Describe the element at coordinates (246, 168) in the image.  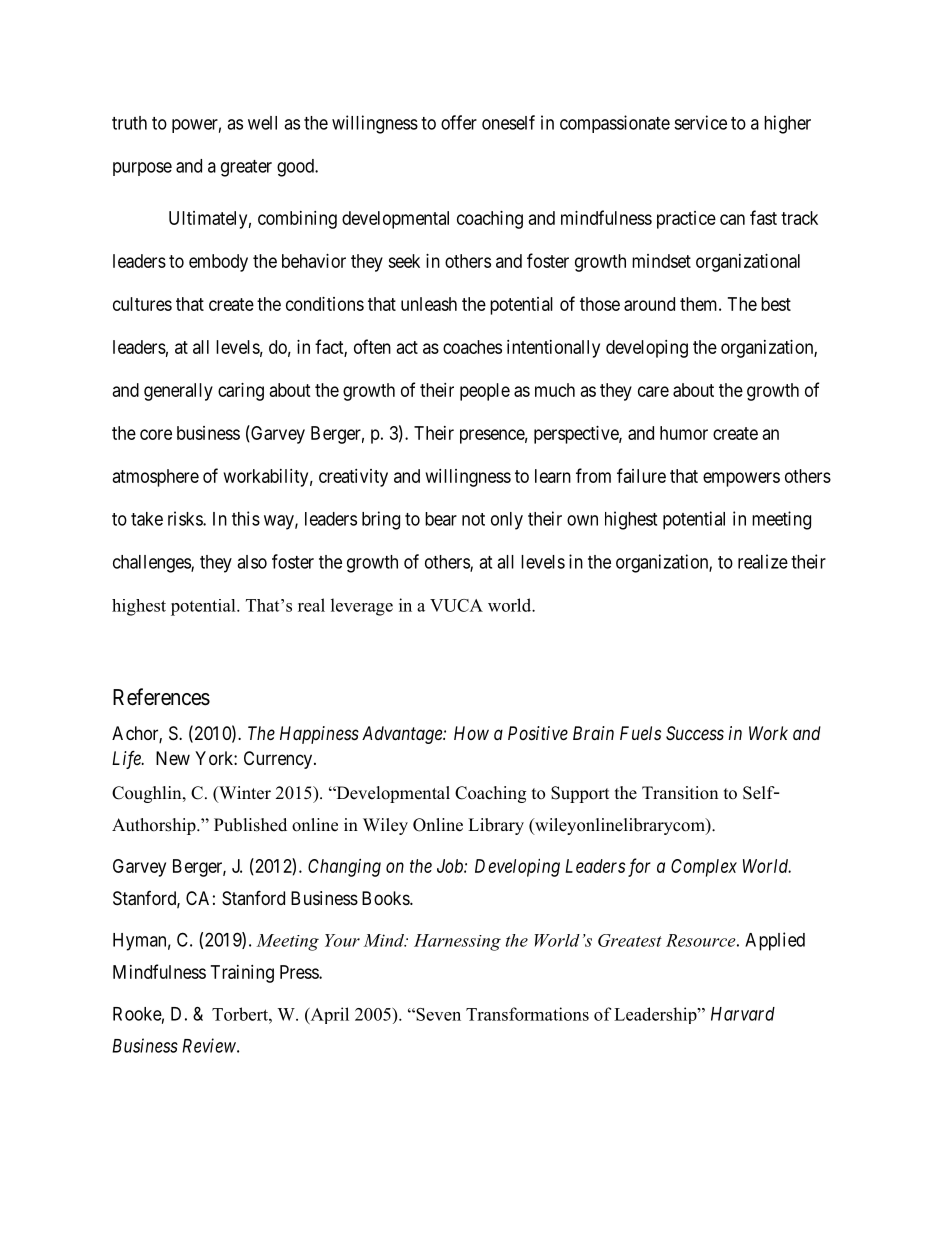
I see `greater` at that location.
